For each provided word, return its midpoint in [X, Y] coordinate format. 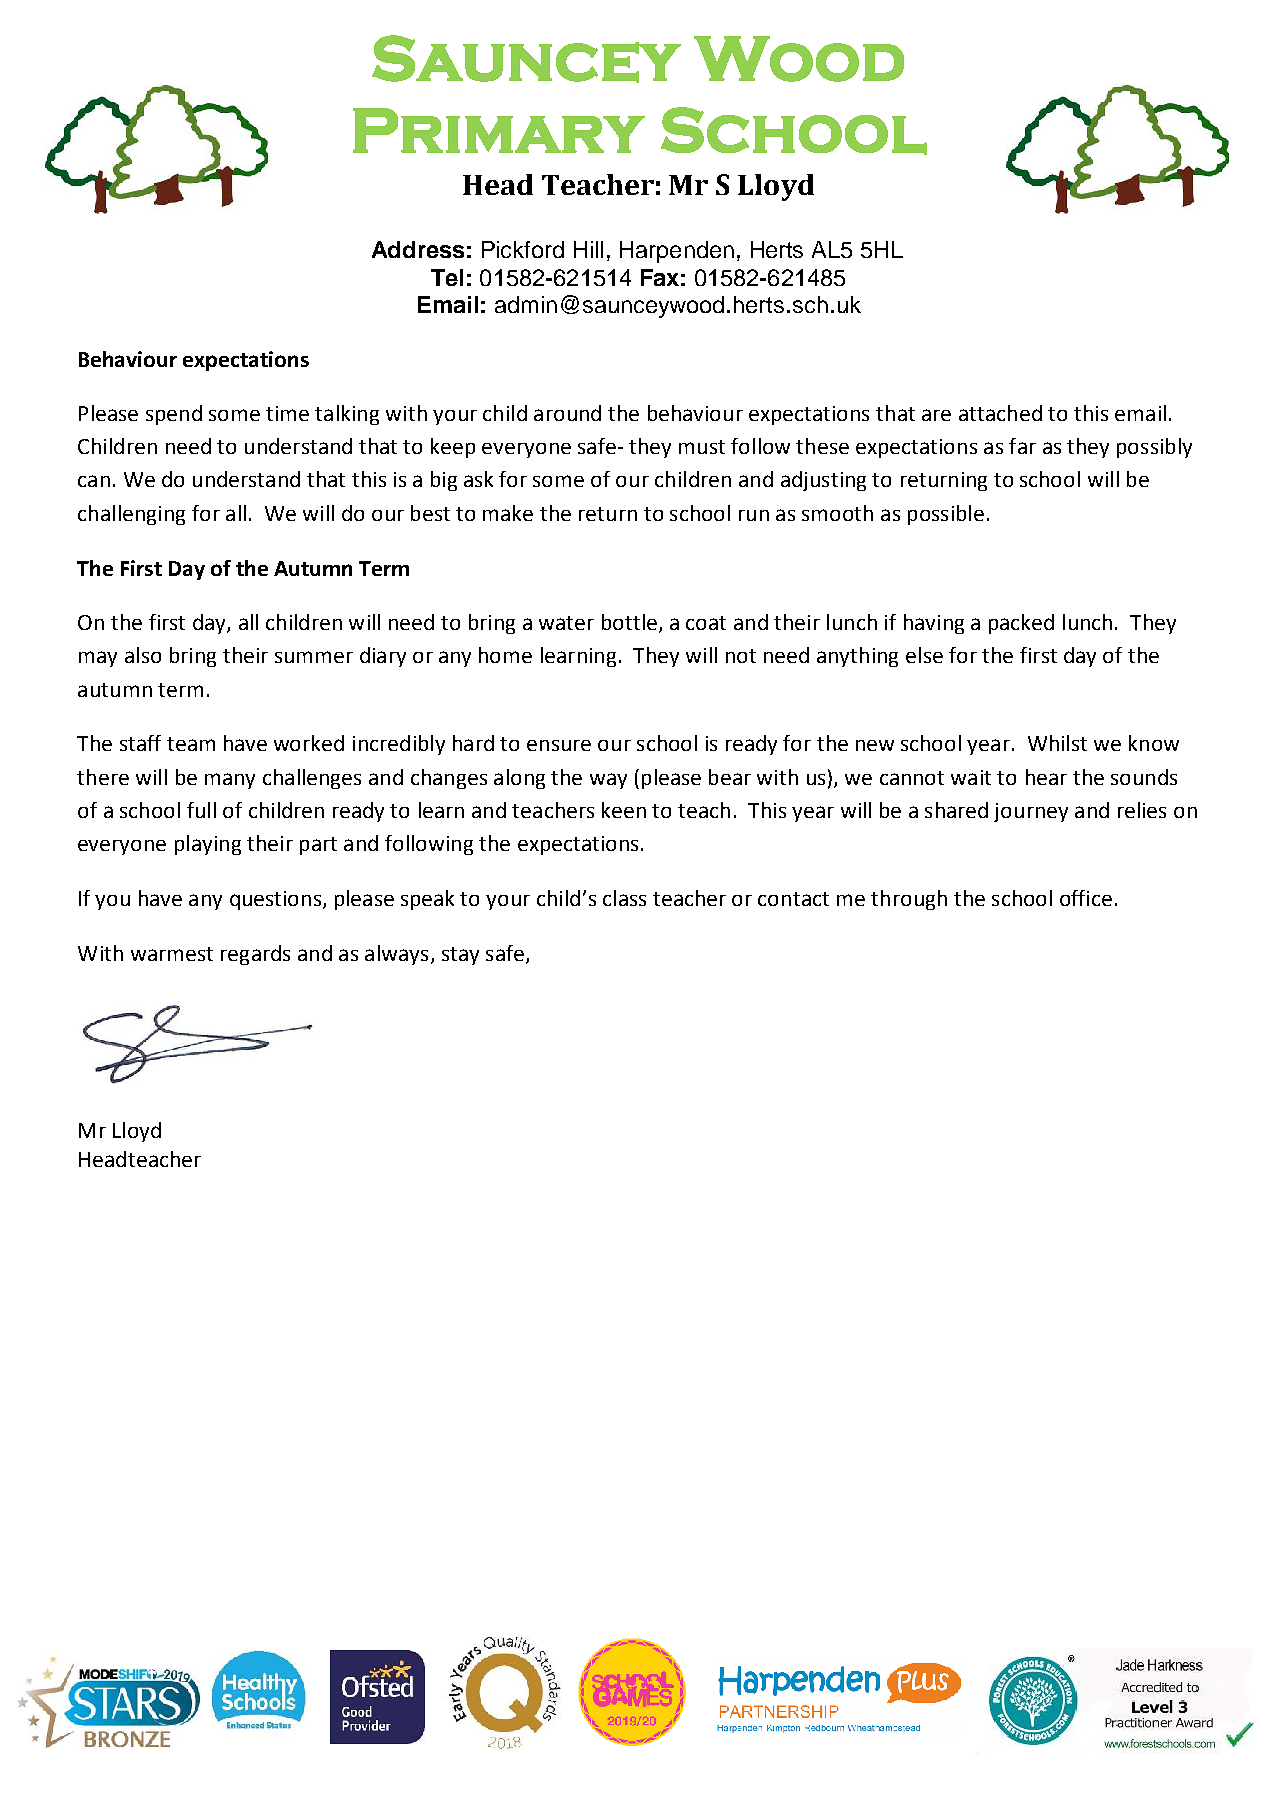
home [505, 655]
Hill [588, 249]
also [143, 655]
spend [174, 415]
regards [255, 955]
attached [1000, 413]
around [567, 413]
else [924, 655]
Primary [499, 130]
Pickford [523, 249]
